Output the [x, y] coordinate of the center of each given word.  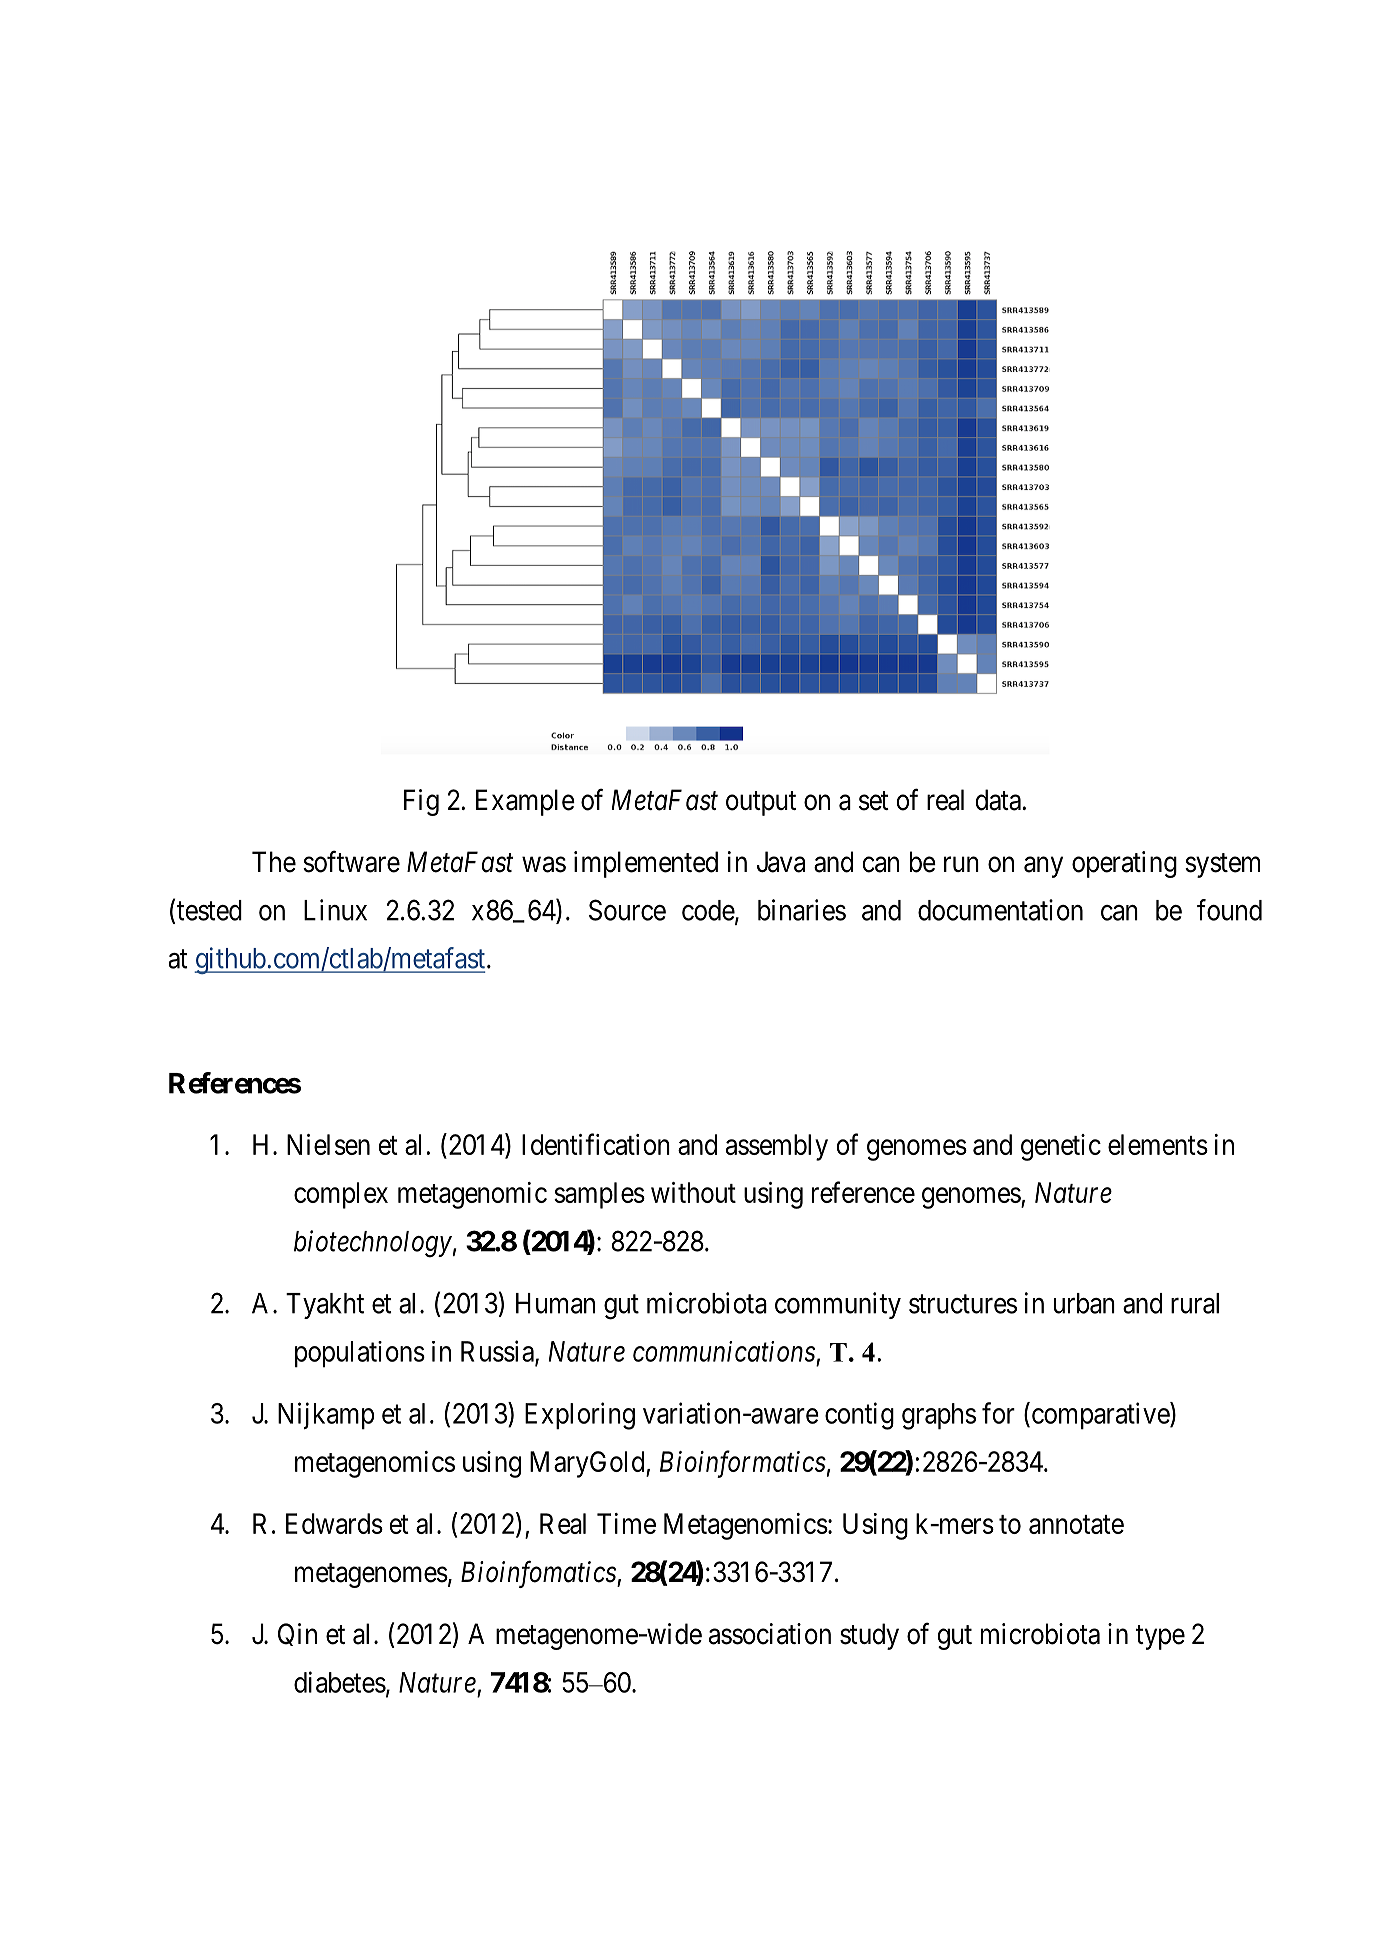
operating [1124, 864]
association [770, 1634]
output [761, 803]
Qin [297, 1634]
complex [341, 1195]
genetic [1061, 1147]
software [351, 861]
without [693, 1192]
